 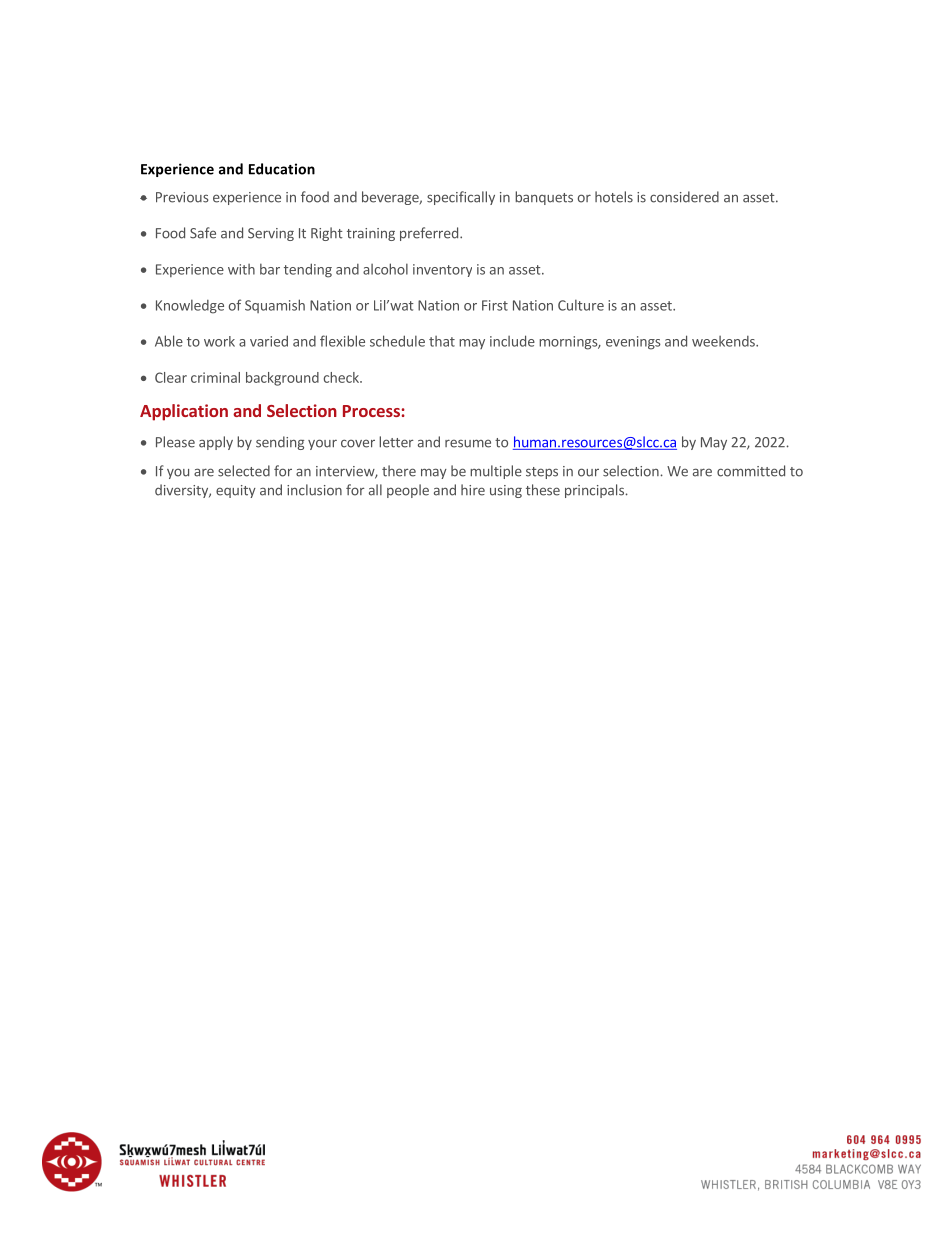 What do you see at coordinates (633, 343) in the screenshot?
I see `evenings` at bounding box center [633, 343].
